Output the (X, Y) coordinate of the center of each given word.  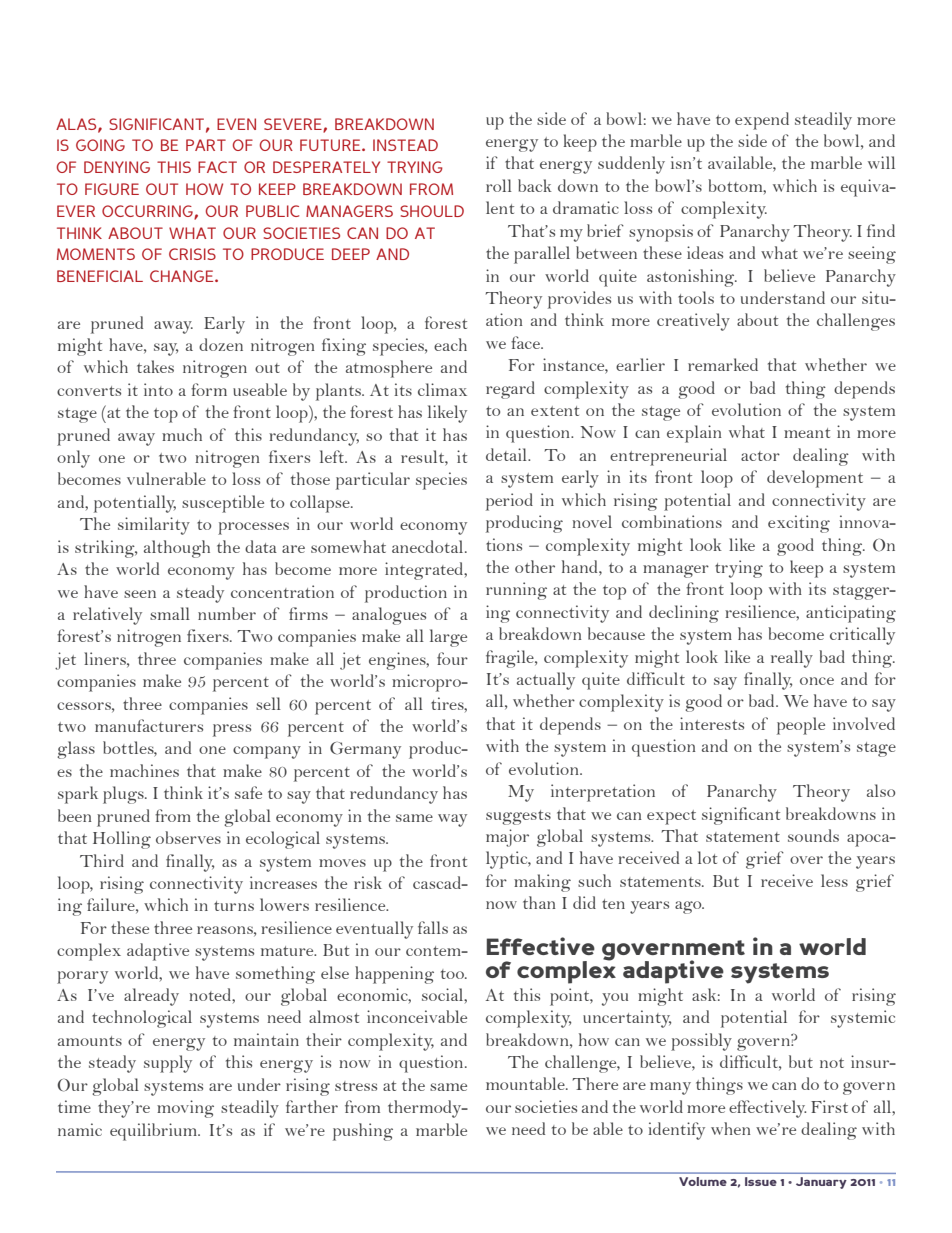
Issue (761, 1181)
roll (499, 185)
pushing (363, 1132)
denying (117, 167)
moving (185, 1109)
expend (762, 121)
